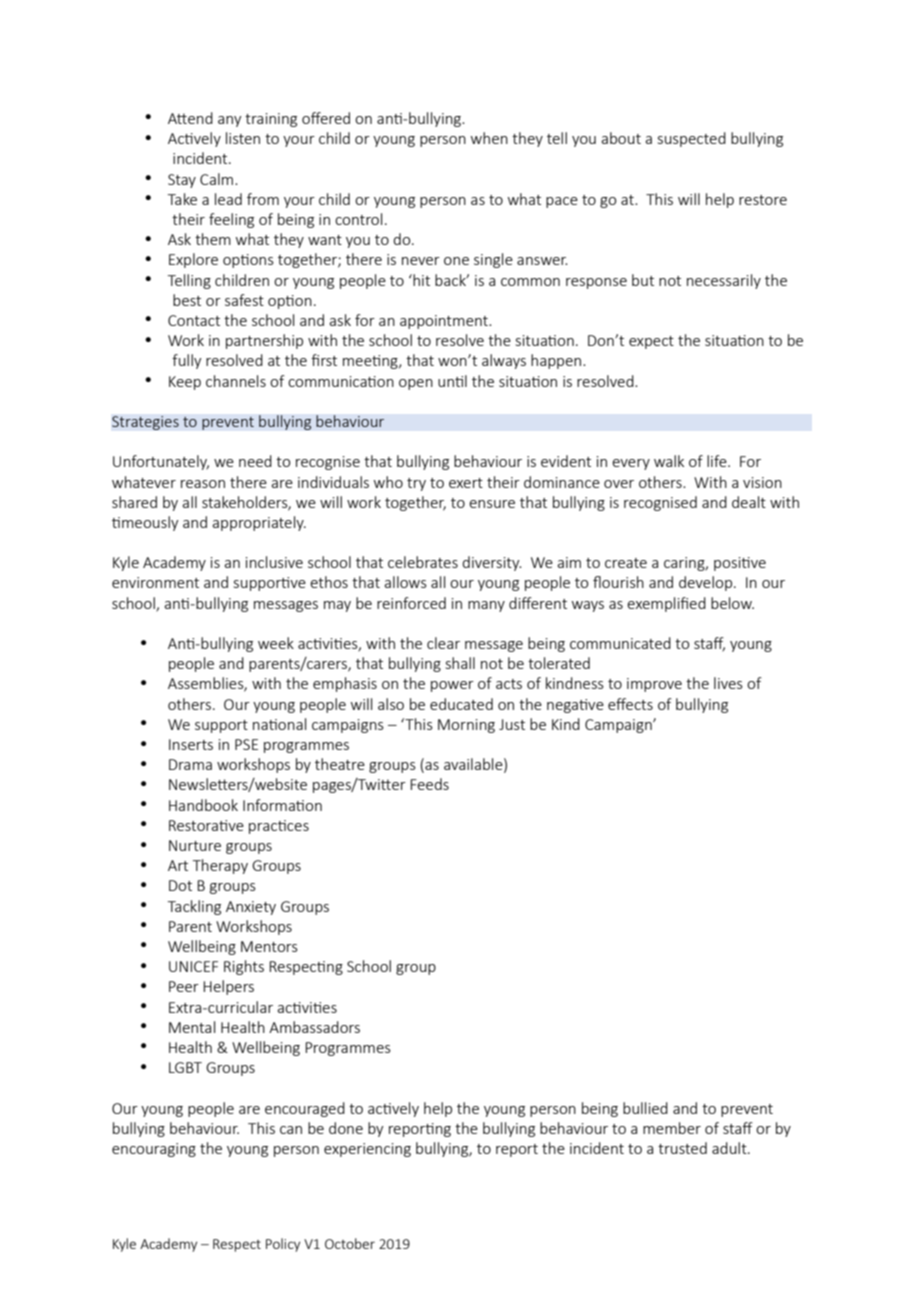  I want to click on improve, so click(654, 685).
